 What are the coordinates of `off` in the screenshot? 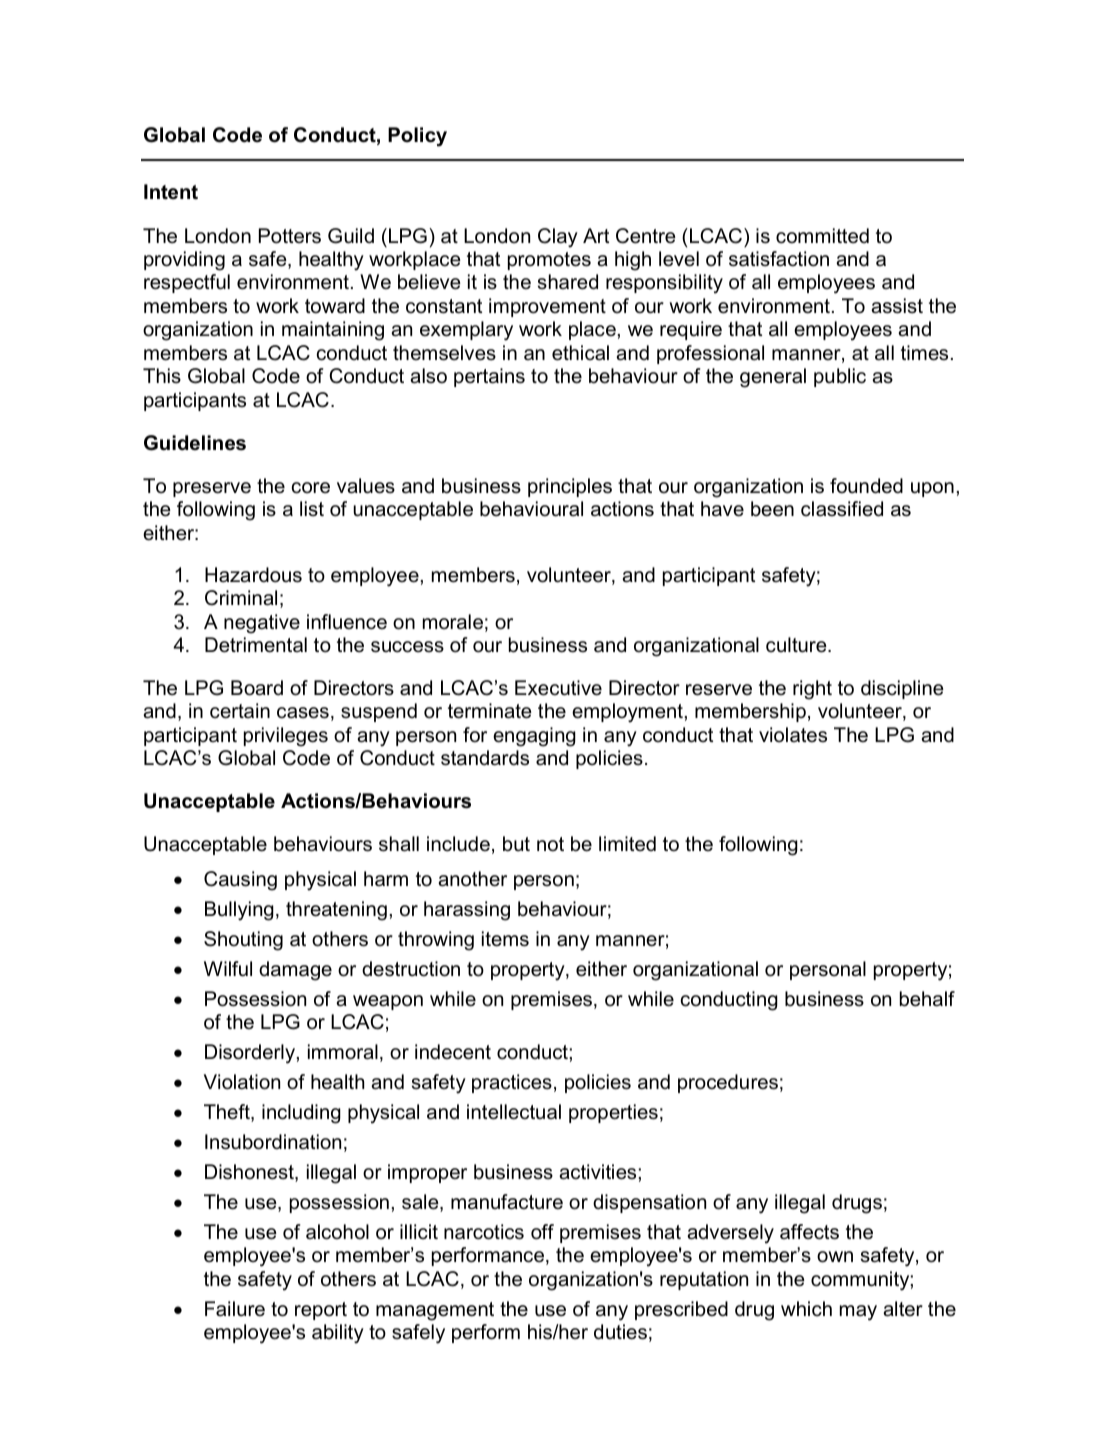 It's located at (542, 1232).
